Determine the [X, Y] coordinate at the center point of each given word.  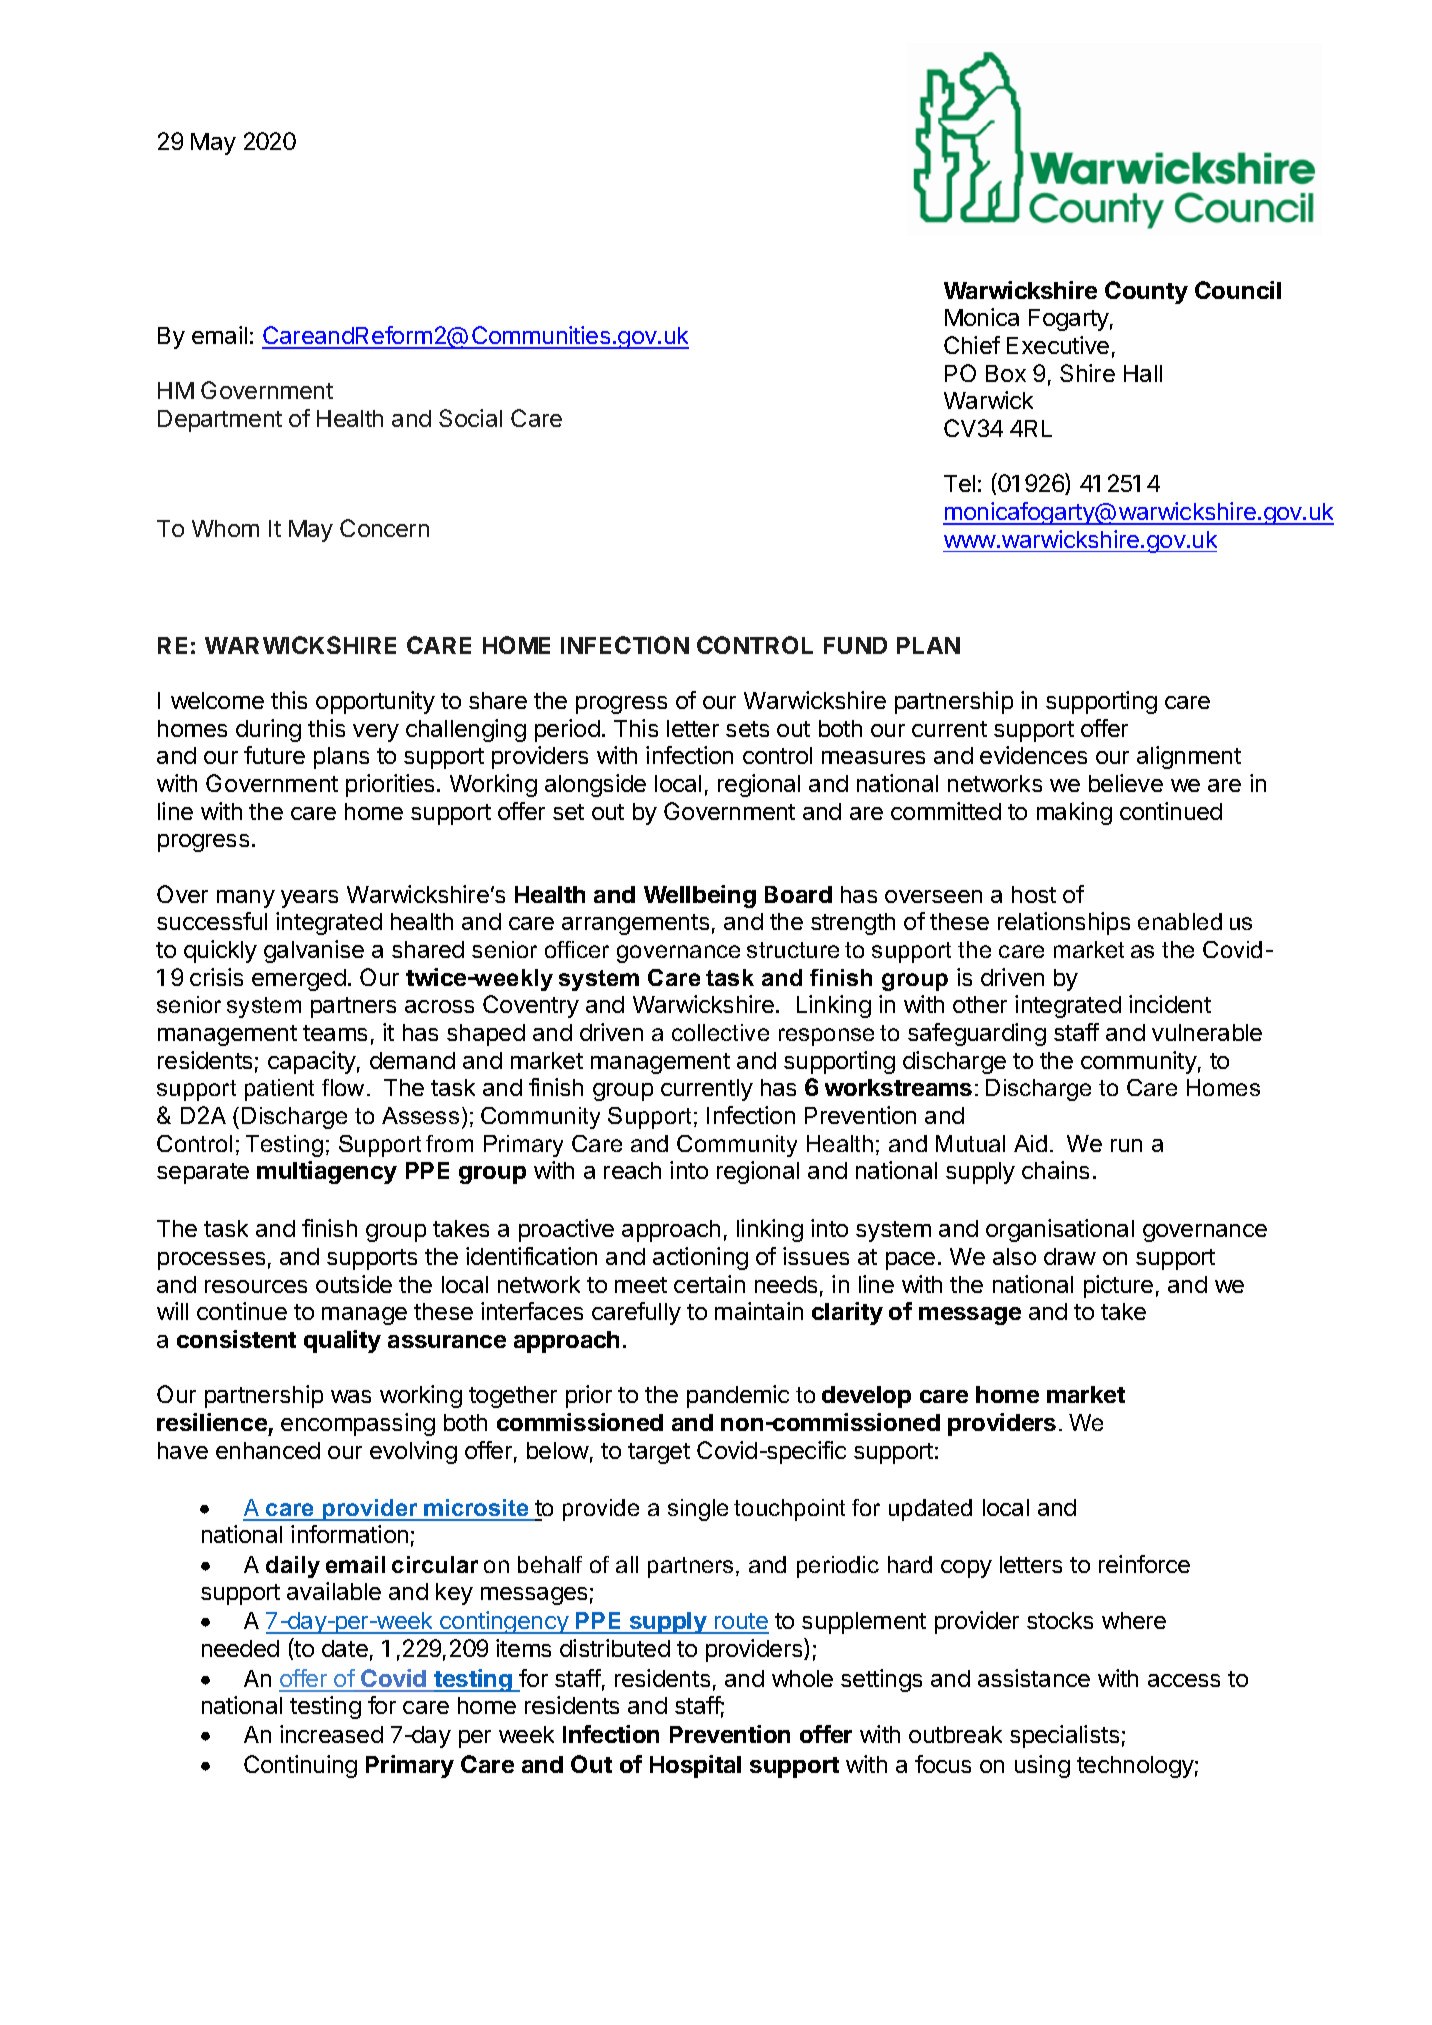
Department [220, 421]
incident [1170, 1004]
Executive [1058, 345]
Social [470, 418]
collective [720, 1032]
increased [331, 1734]
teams [335, 1033]
